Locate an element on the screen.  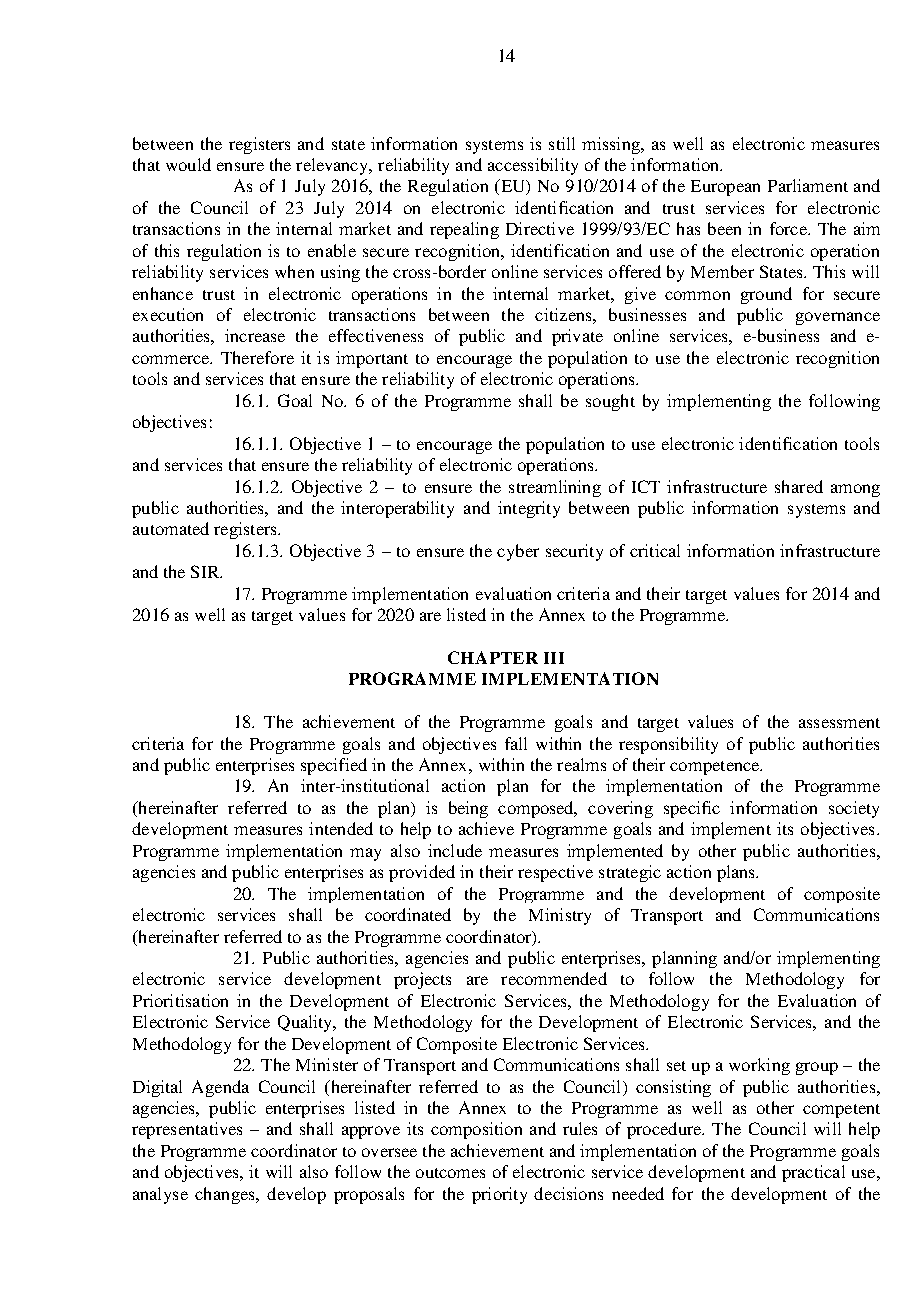
would is located at coordinates (188, 164).
